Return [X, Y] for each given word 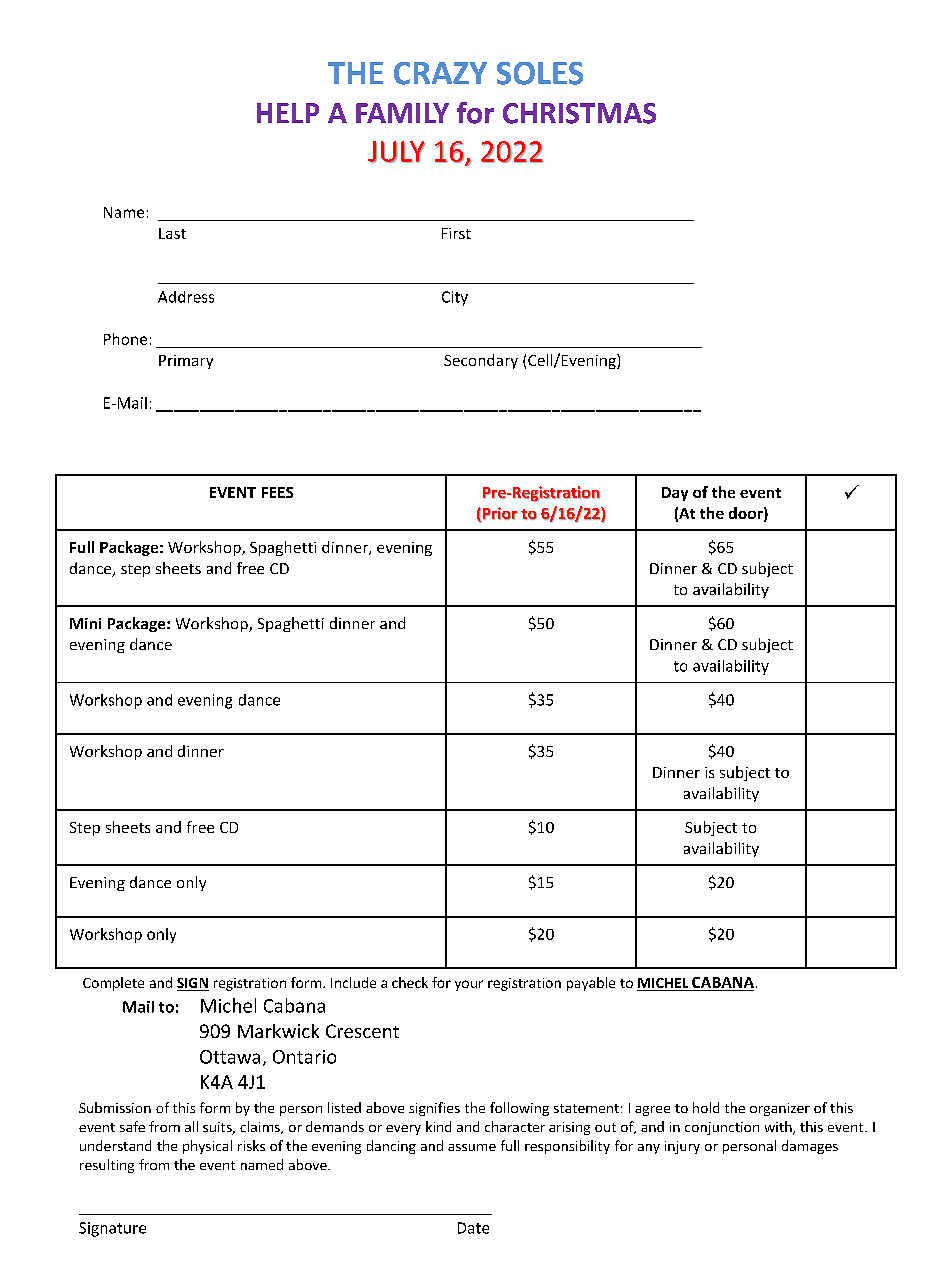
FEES [277, 492]
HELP [288, 113]
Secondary [481, 361]
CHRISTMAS [579, 113]
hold [706, 1107]
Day [675, 494]
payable [591, 984]
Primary [186, 362]
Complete [113, 984]
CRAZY [440, 73]
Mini [85, 623]
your [469, 985]
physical [207, 1147]
